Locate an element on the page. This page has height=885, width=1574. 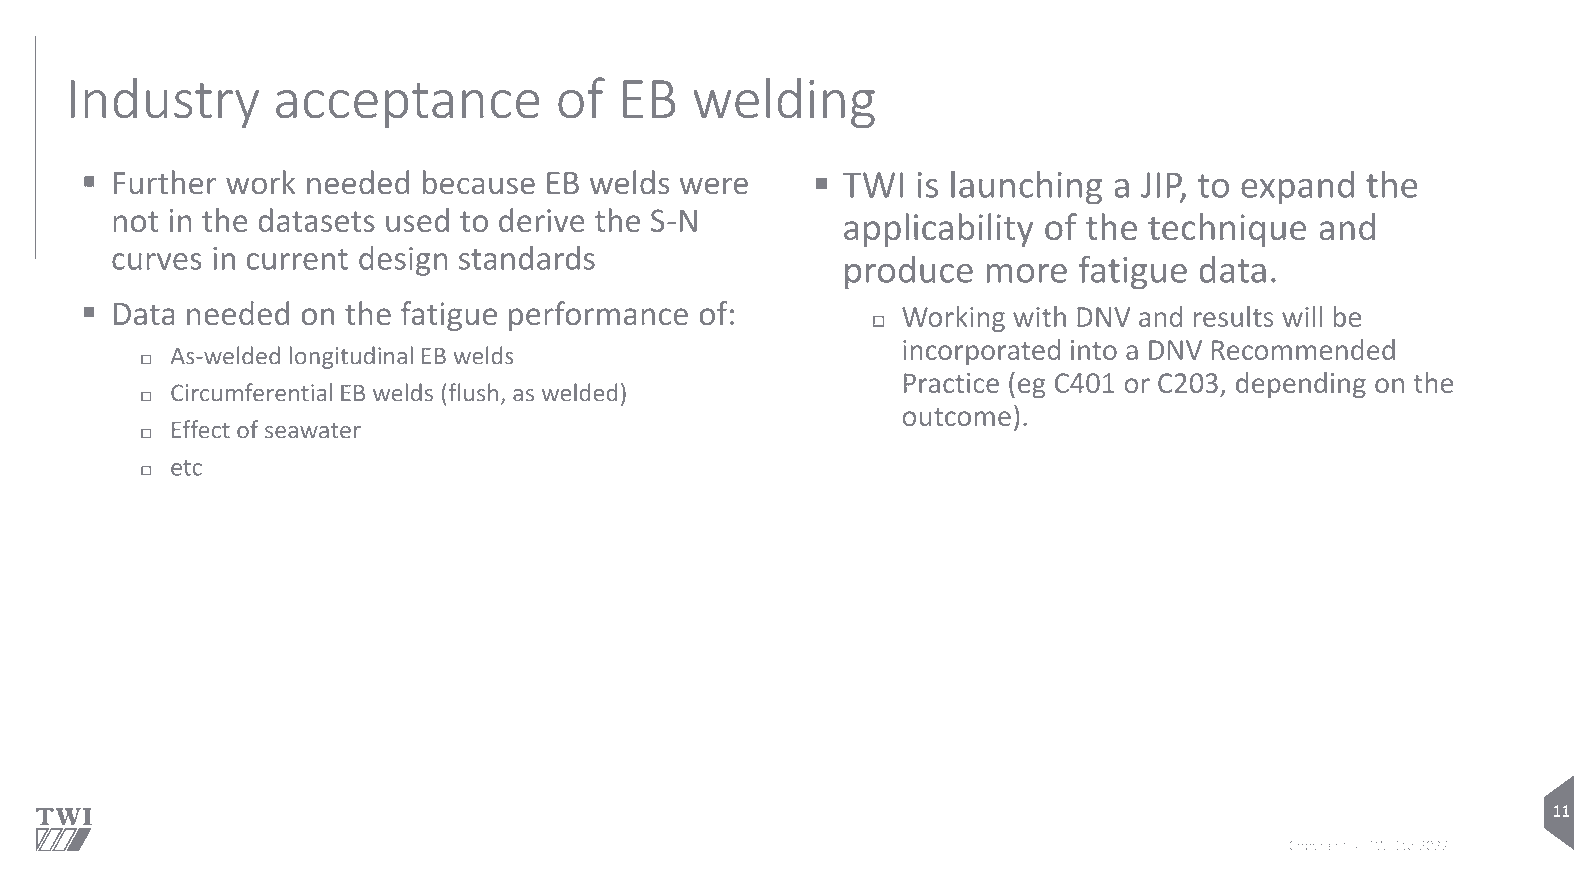
welding is located at coordinates (784, 103).
